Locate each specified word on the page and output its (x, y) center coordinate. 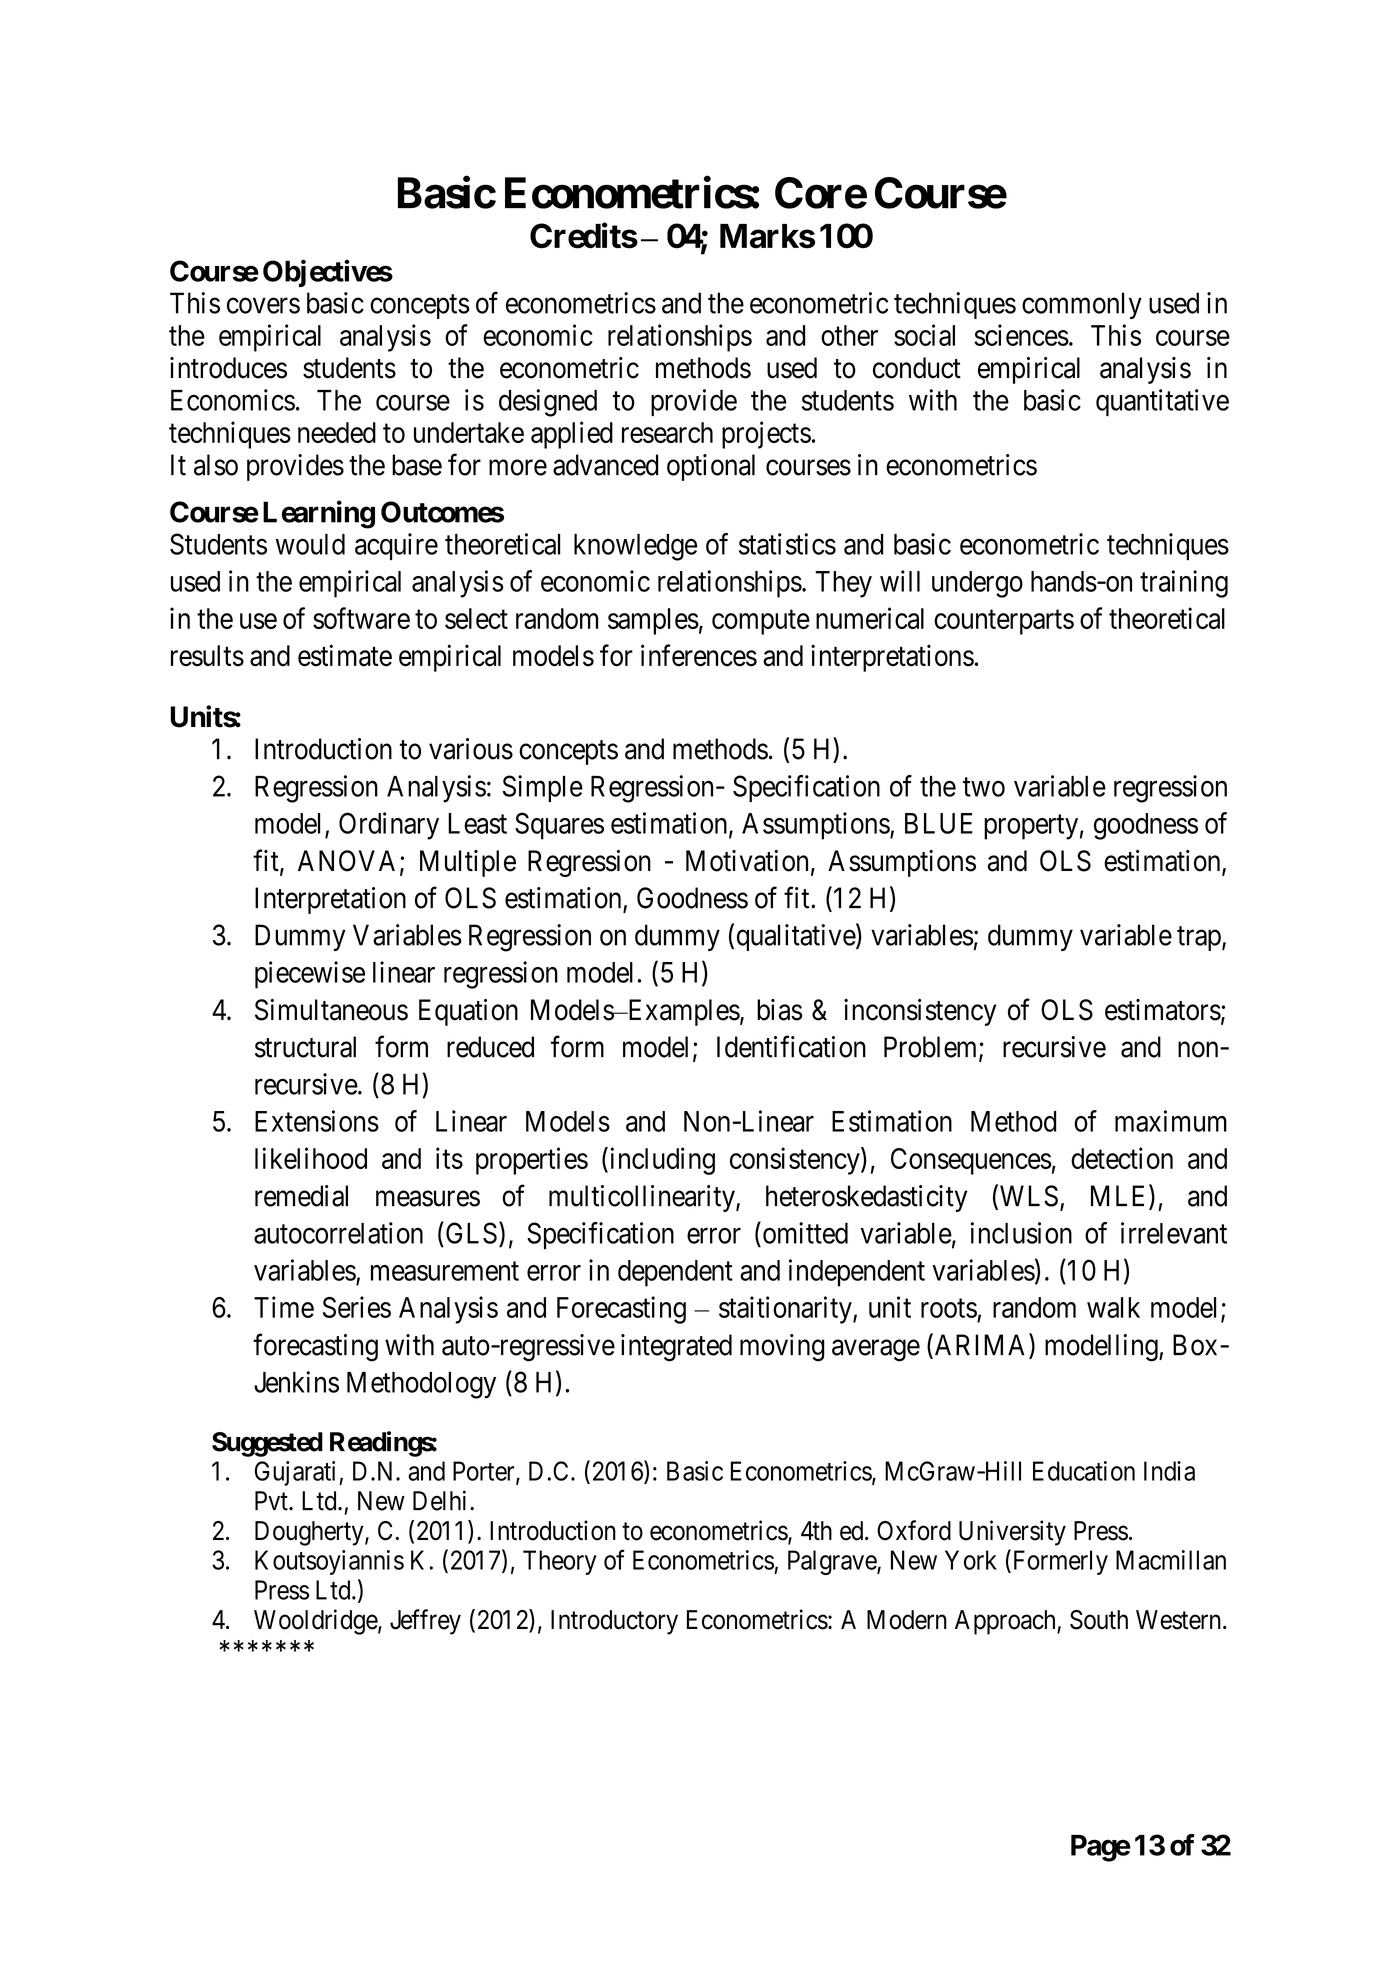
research (667, 432)
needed (337, 432)
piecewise (310, 975)
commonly (1082, 305)
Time (284, 1307)
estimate (345, 655)
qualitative (797, 937)
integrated (676, 1348)
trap (1199, 939)
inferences (699, 655)
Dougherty (310, 1533)
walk (1113, 1307)
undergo (977, 584)
